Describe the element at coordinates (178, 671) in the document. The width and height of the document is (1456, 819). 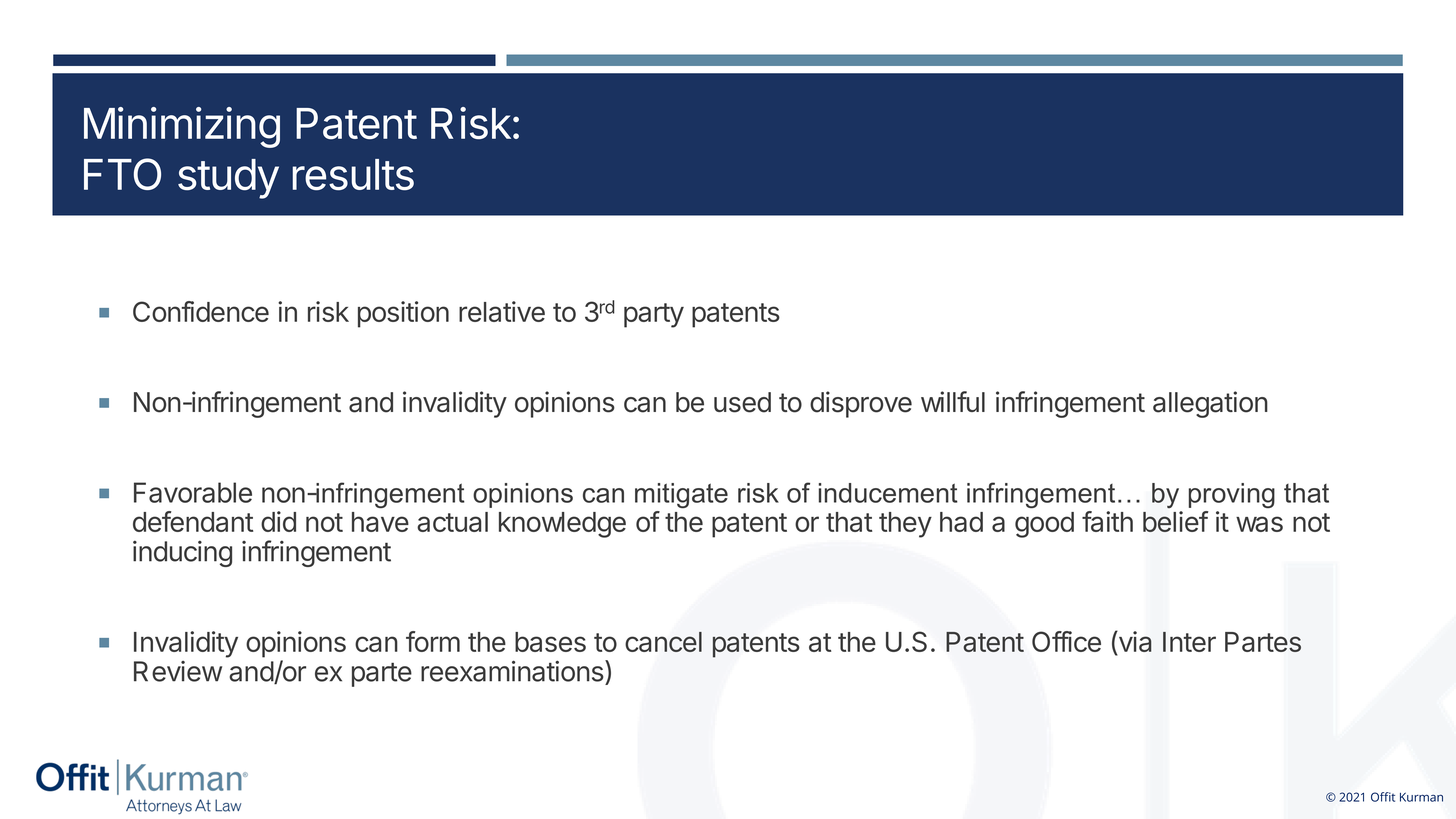
I see `Review` at that location.
